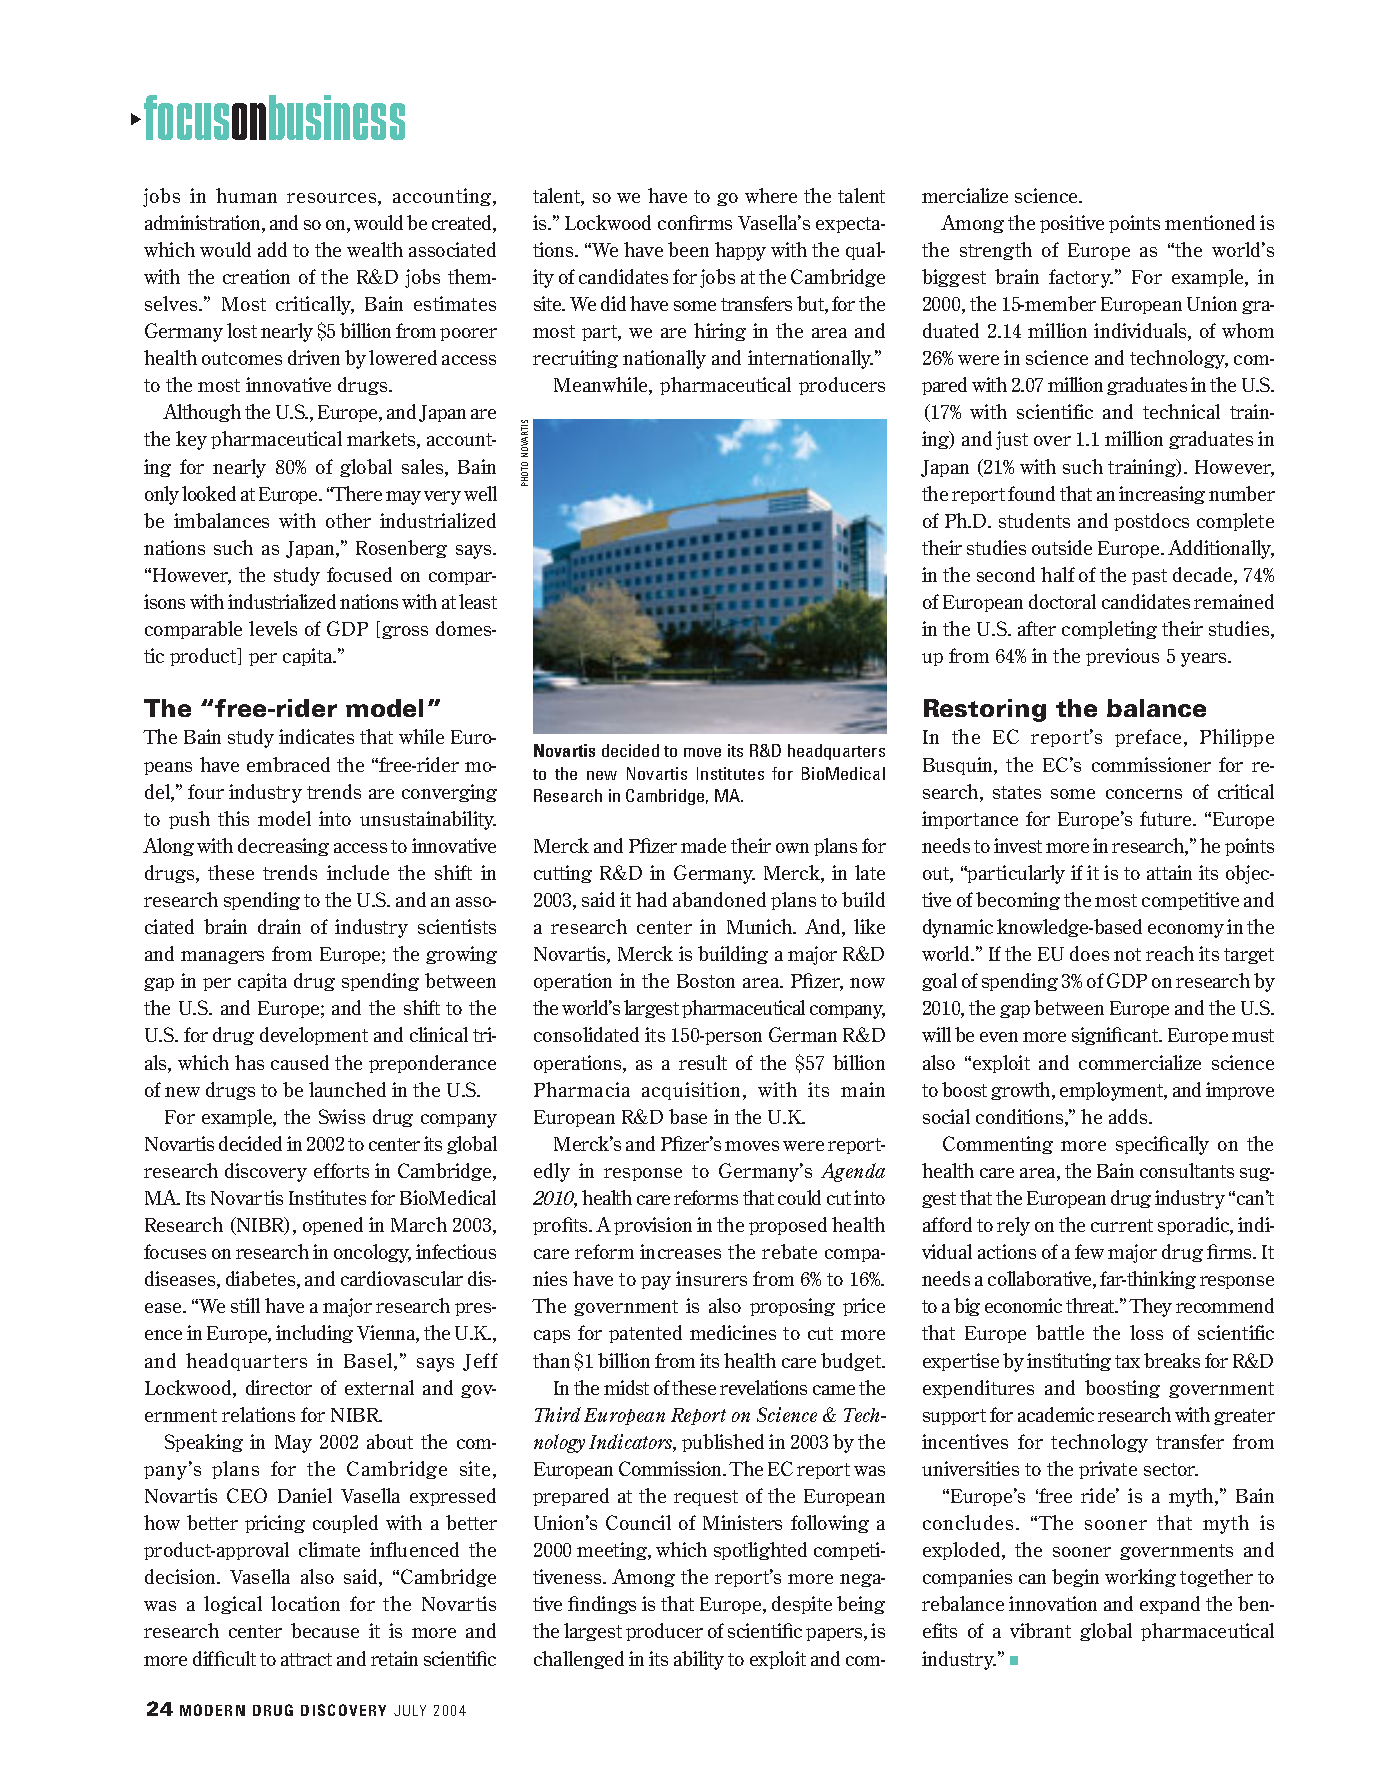 Image resolution: width=1381 pixels, height=1788 pixels. What do you see at coordinates (688, 249) in the image?
I see `been` at bounding box center [688, 249].
